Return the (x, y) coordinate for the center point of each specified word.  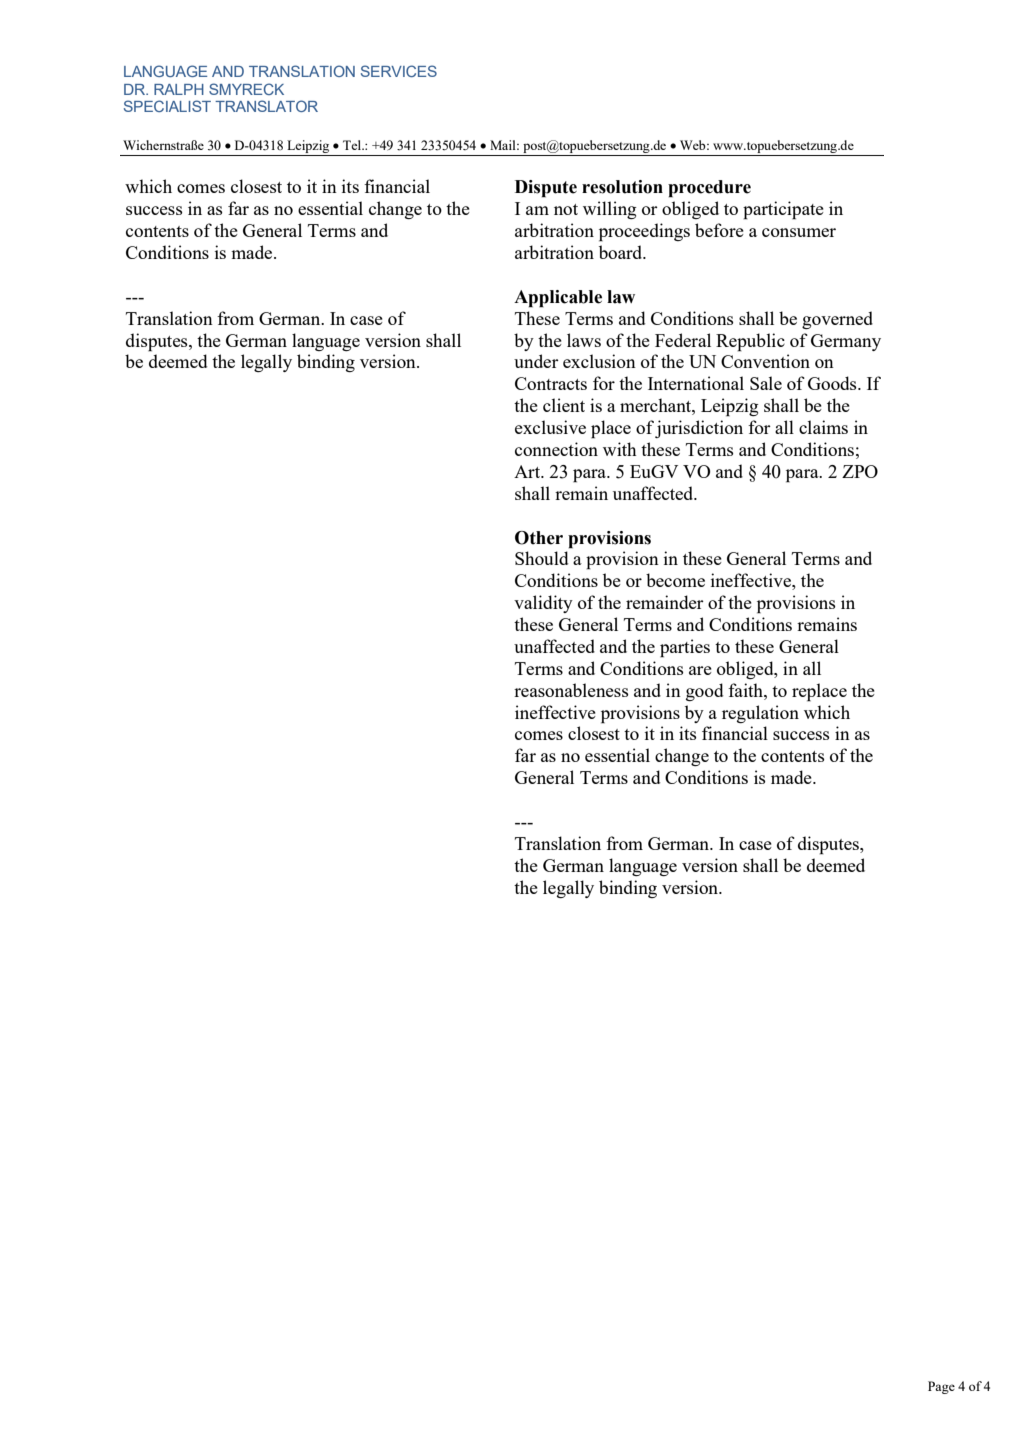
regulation (760, 714)
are (700, 670)
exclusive (550, 427)
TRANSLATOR (266, 106)
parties (685, 648)
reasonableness (571, 690)
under (536, 361)
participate (783, 210)
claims (823, 427)
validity (543, 604)
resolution (622, 187)
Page (941, 1387)
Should (541, 558)
